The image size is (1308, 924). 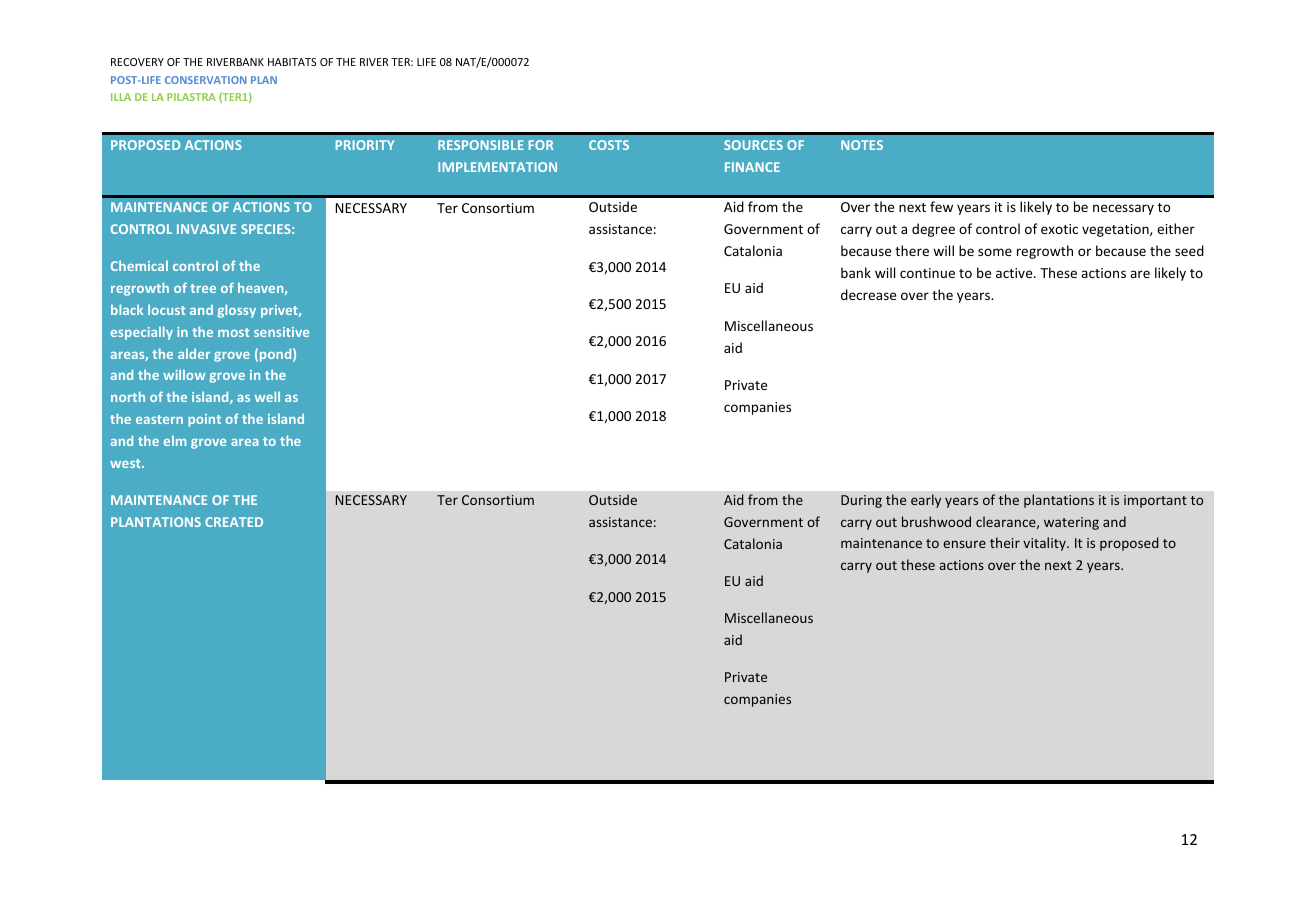 I want to click on CREATED, so click(x=234, y=522).
